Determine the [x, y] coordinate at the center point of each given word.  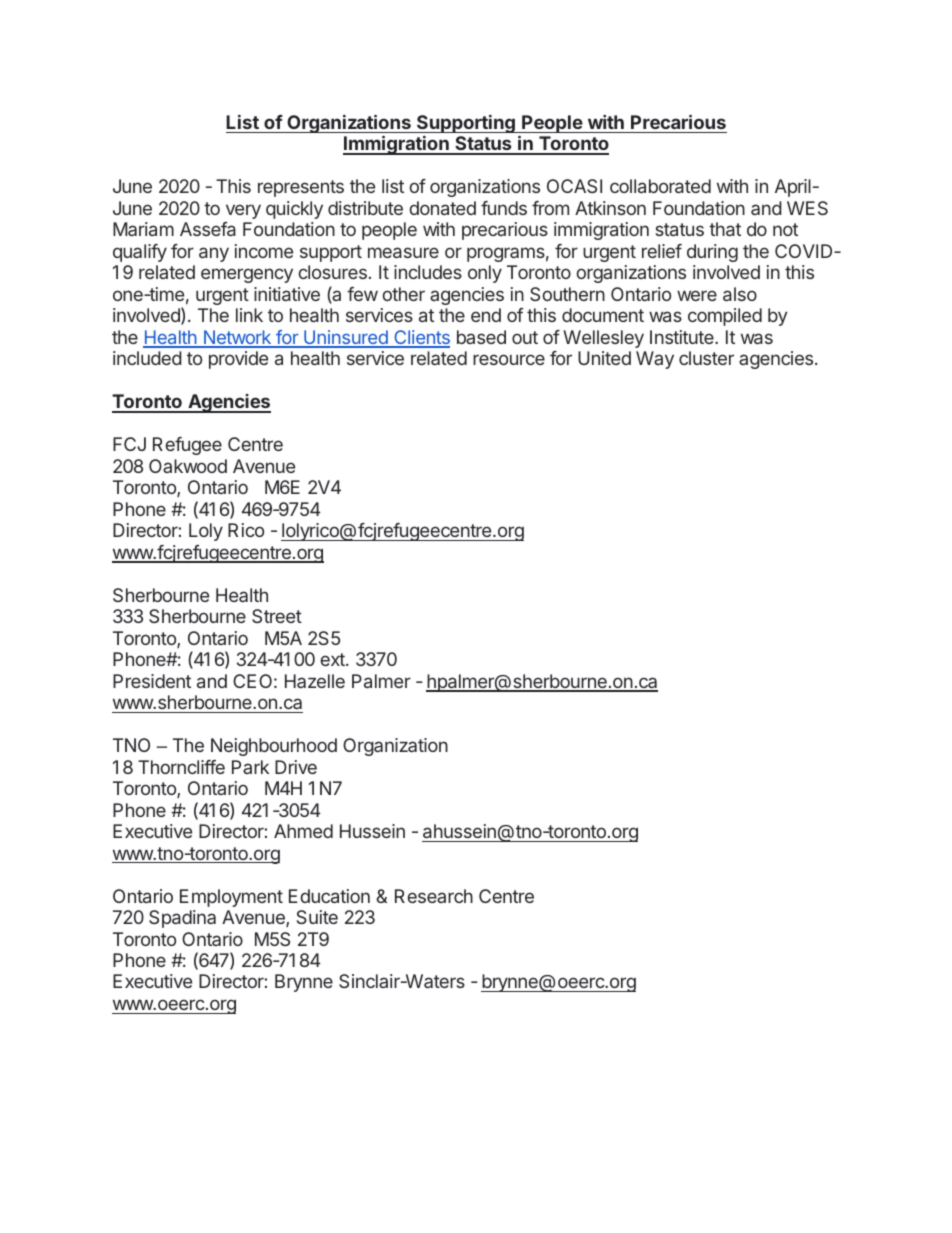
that [725, 229]
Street [277, 616]
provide [238, 360]
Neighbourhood [274, 747]
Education [329, 896]
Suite [317, 917]
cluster [706, 358]
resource [509, 359]
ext [333, 659]
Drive [296, 767]
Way [655, 360]
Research [434, 896]
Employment [231, 898]
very [243, 211]
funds [504, 208]
